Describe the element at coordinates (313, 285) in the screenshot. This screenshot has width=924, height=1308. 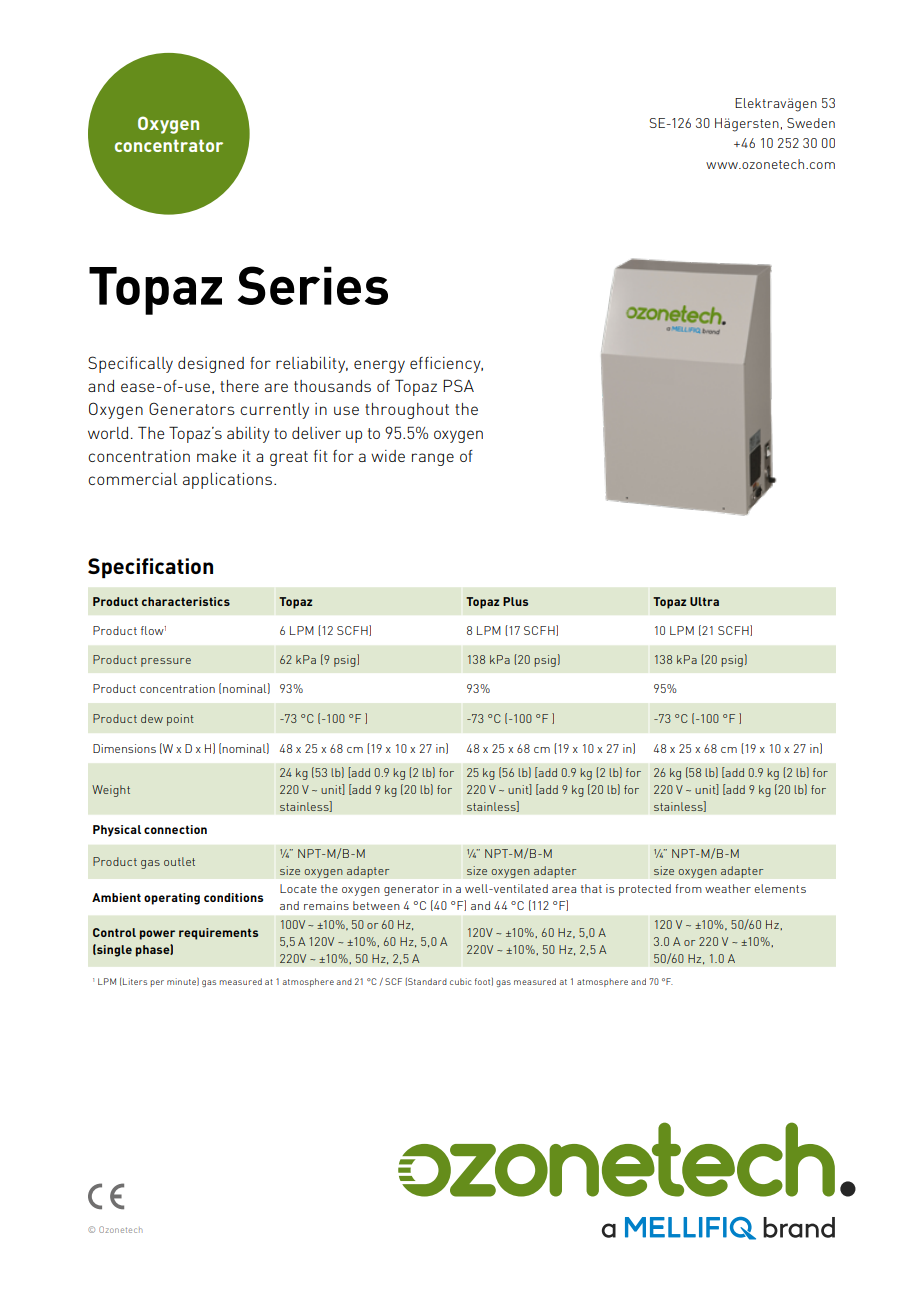
I see `Series` at that location.
